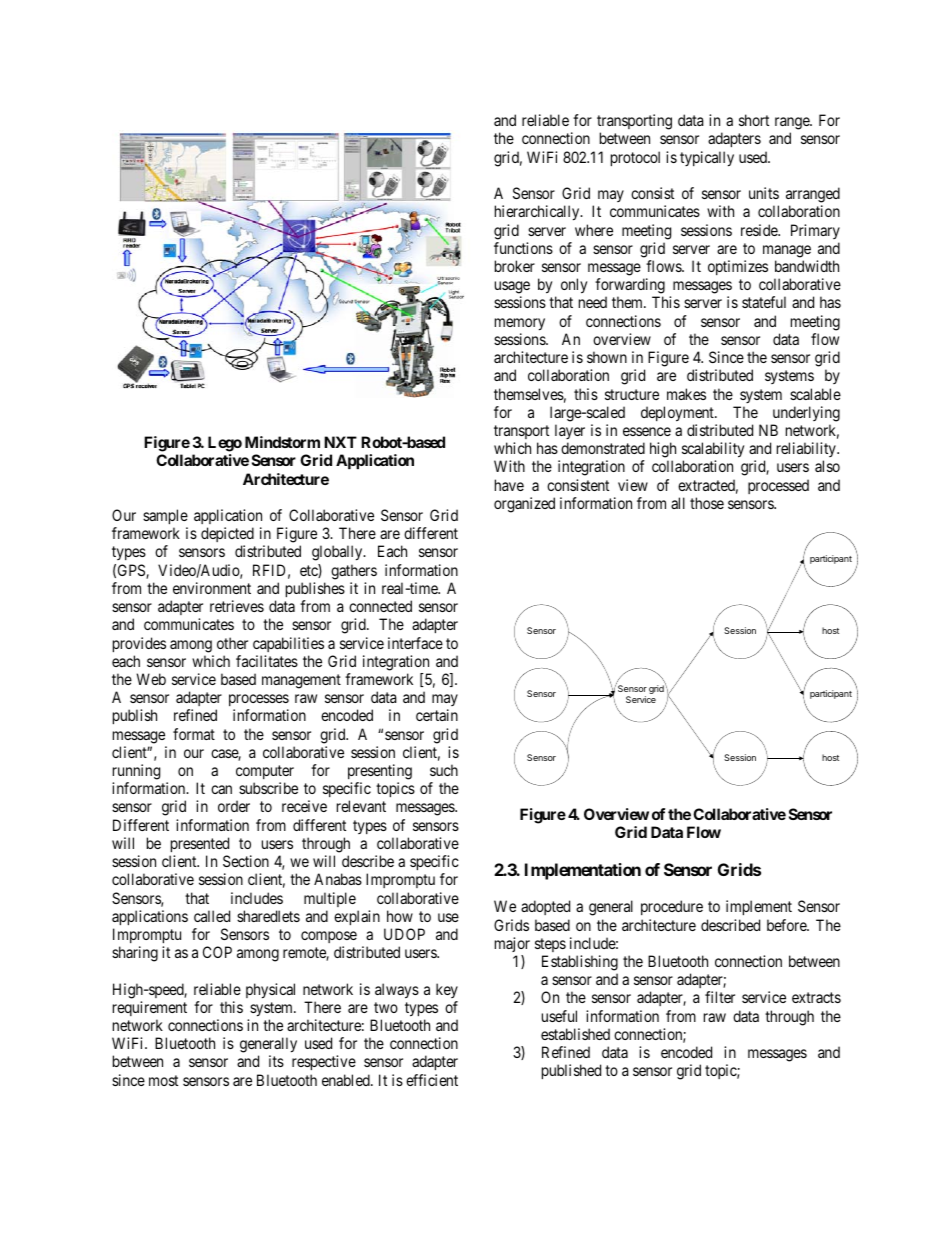  Describe the element at coordinates (225, 444) in the screenshot. I see `Lego` at that location.
